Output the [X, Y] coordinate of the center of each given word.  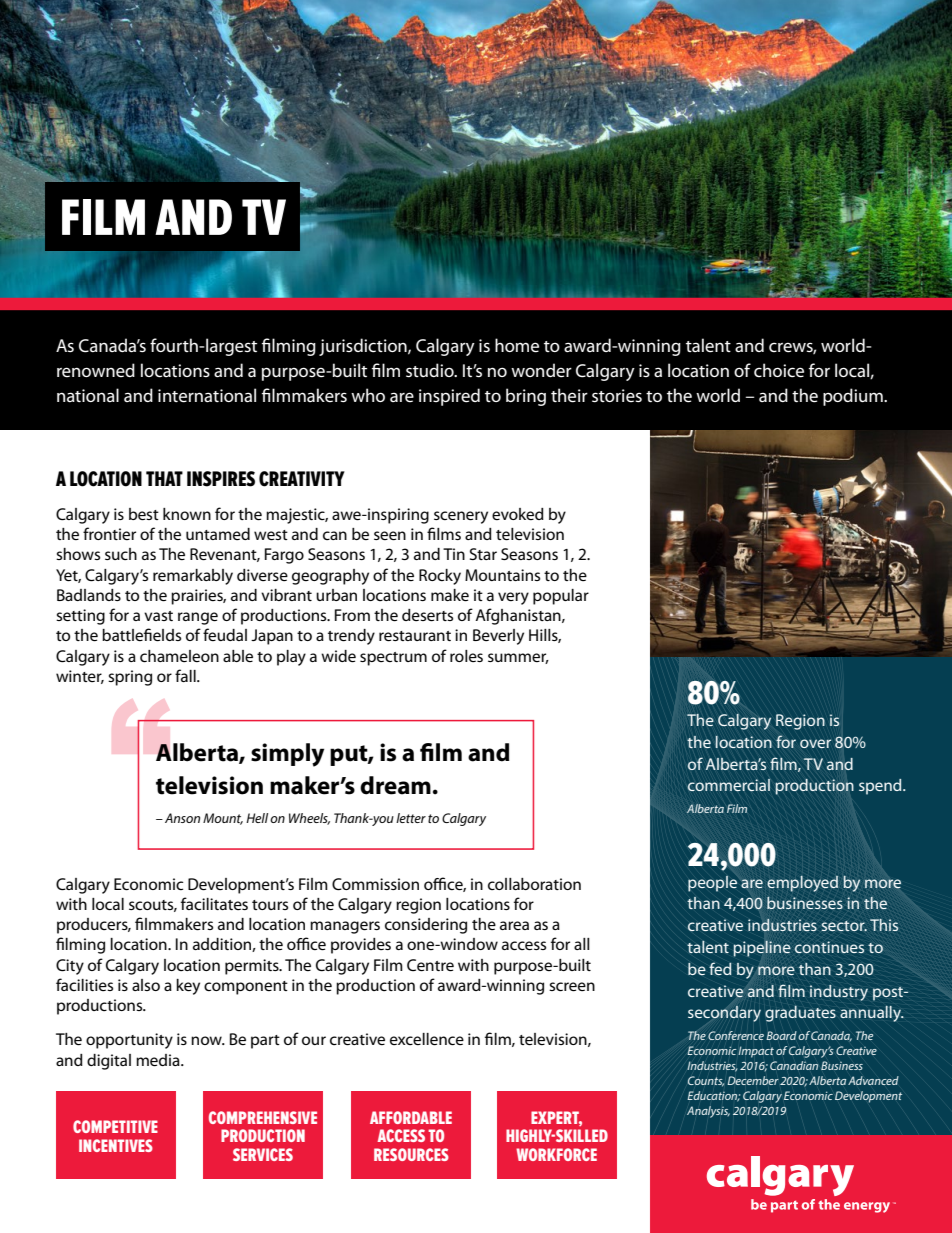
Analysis [708, 1112]
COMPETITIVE [115, 1126]
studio [431, 370]
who [368, 395]
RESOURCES [411, 1154]
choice [779, 370]
